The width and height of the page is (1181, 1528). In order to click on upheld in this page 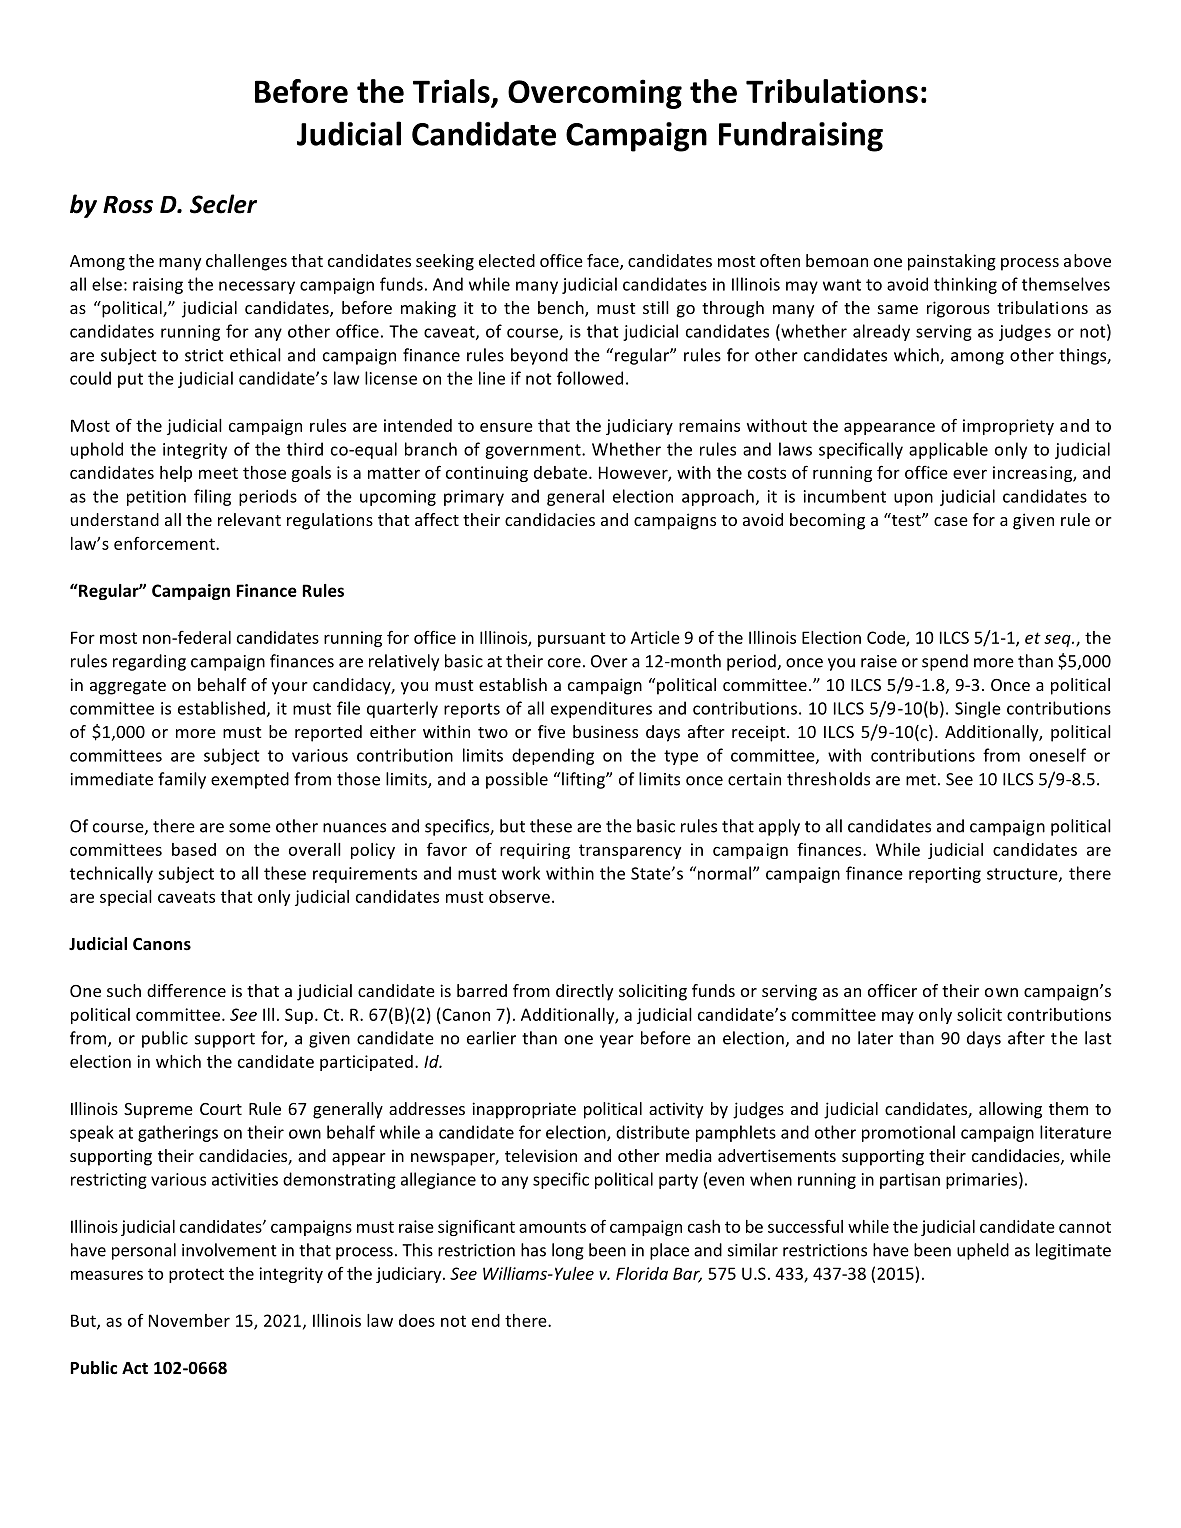, I will do `click(983, 1251)`.
